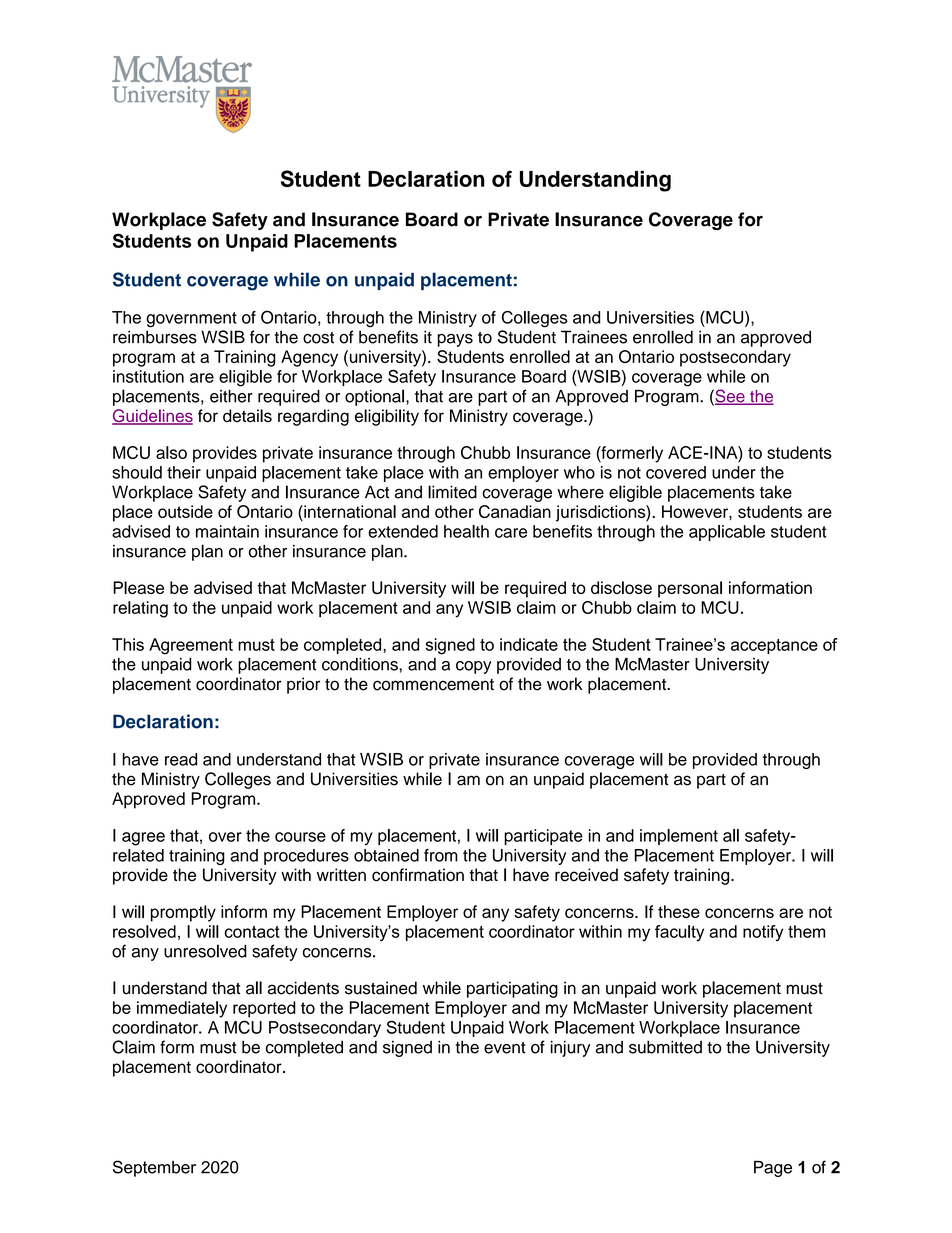  Describe the element at coordinates (140, 609) in the page. I see `relating` at that location.
